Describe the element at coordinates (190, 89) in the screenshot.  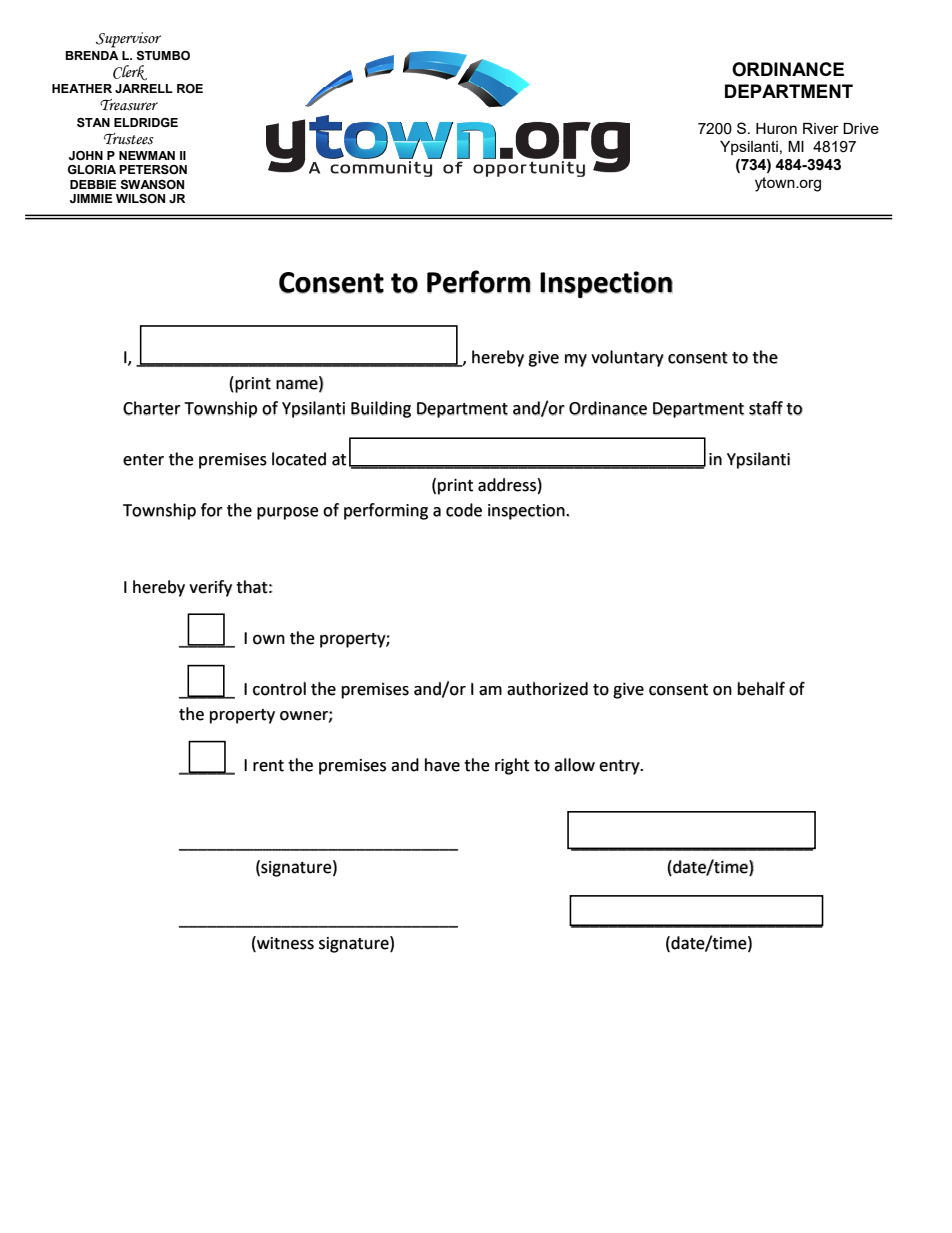
I see `ROE` at that location.
